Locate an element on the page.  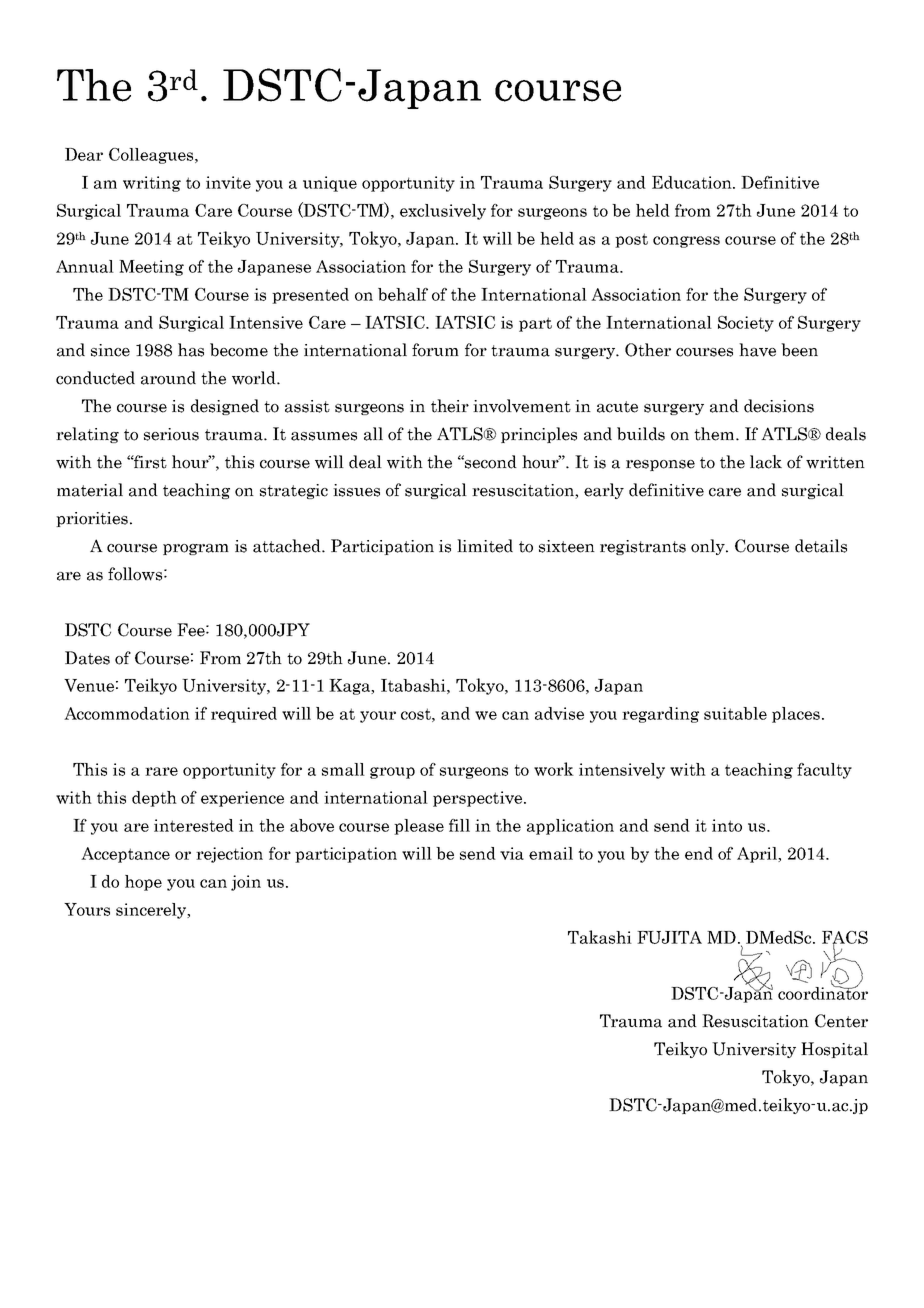
Education is located at coordinates (693, 182).
